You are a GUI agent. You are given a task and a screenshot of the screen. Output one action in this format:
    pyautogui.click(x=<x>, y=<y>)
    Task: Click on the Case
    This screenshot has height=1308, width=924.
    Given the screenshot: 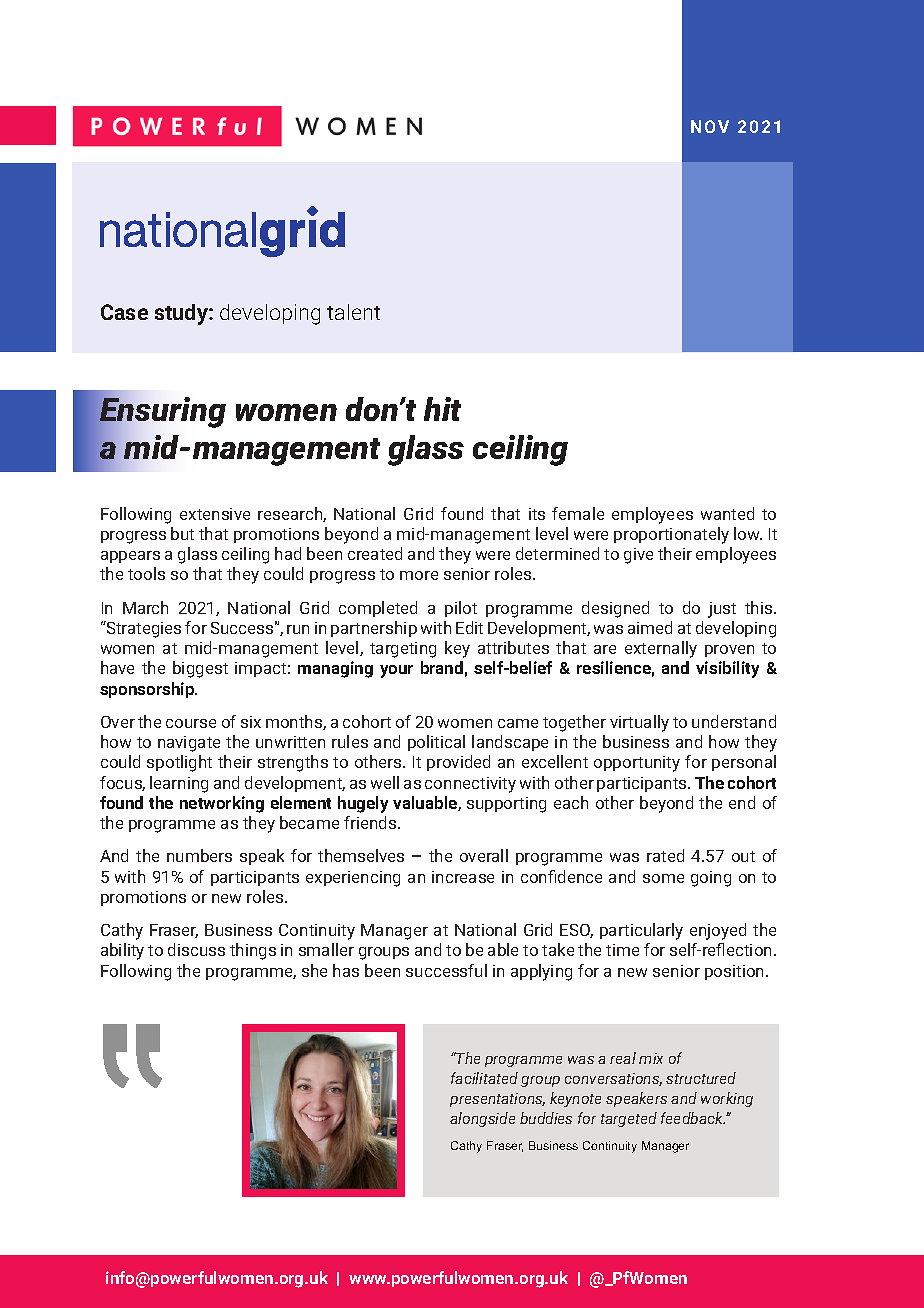 What is the action you would take?
    pyautogui.click(x=124, y=312)
